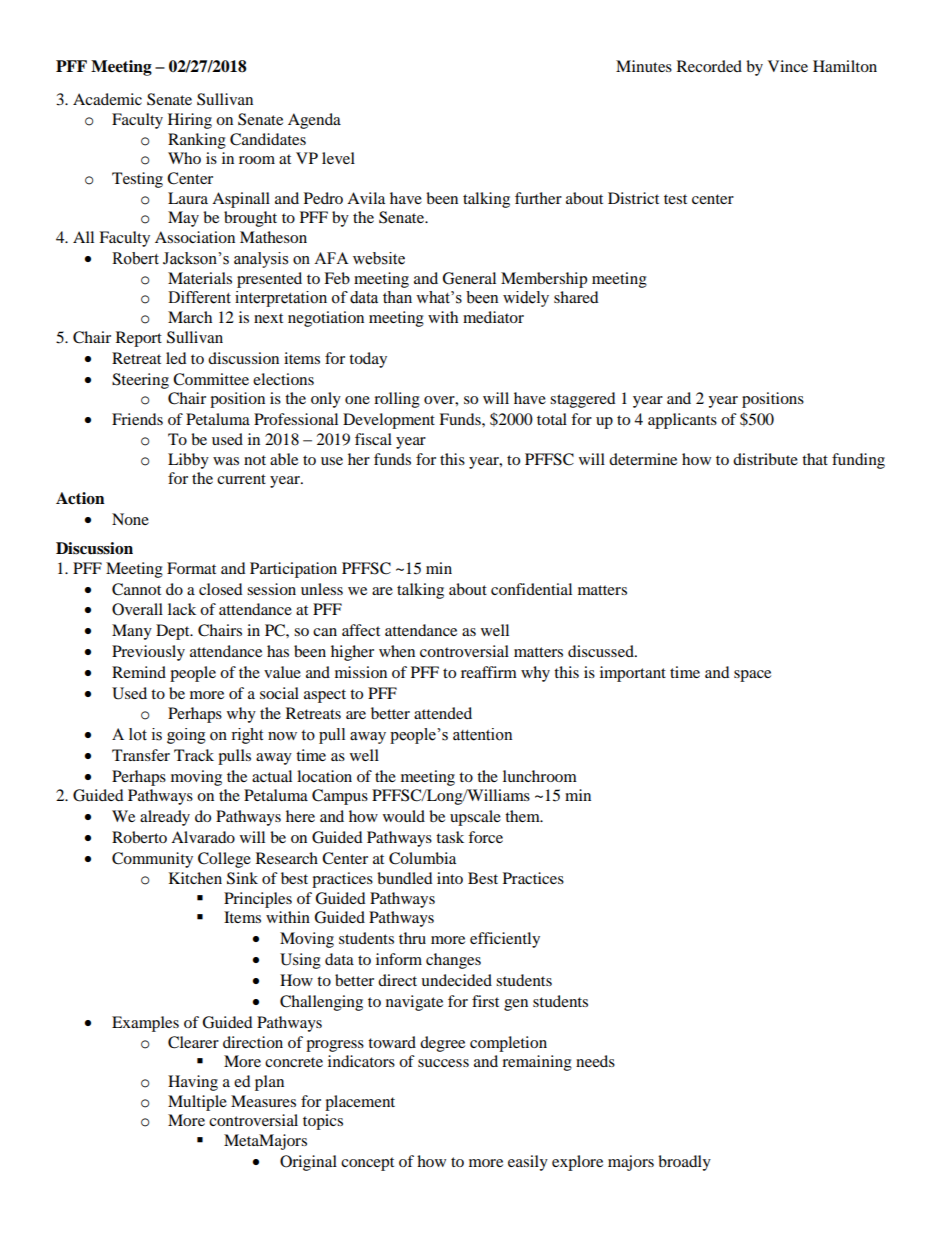 The width and height of the document is (952, 1233). What do you see at coordinates (190, 121) in the document?
I see `Hiring` at bounding box center [190, 121].
